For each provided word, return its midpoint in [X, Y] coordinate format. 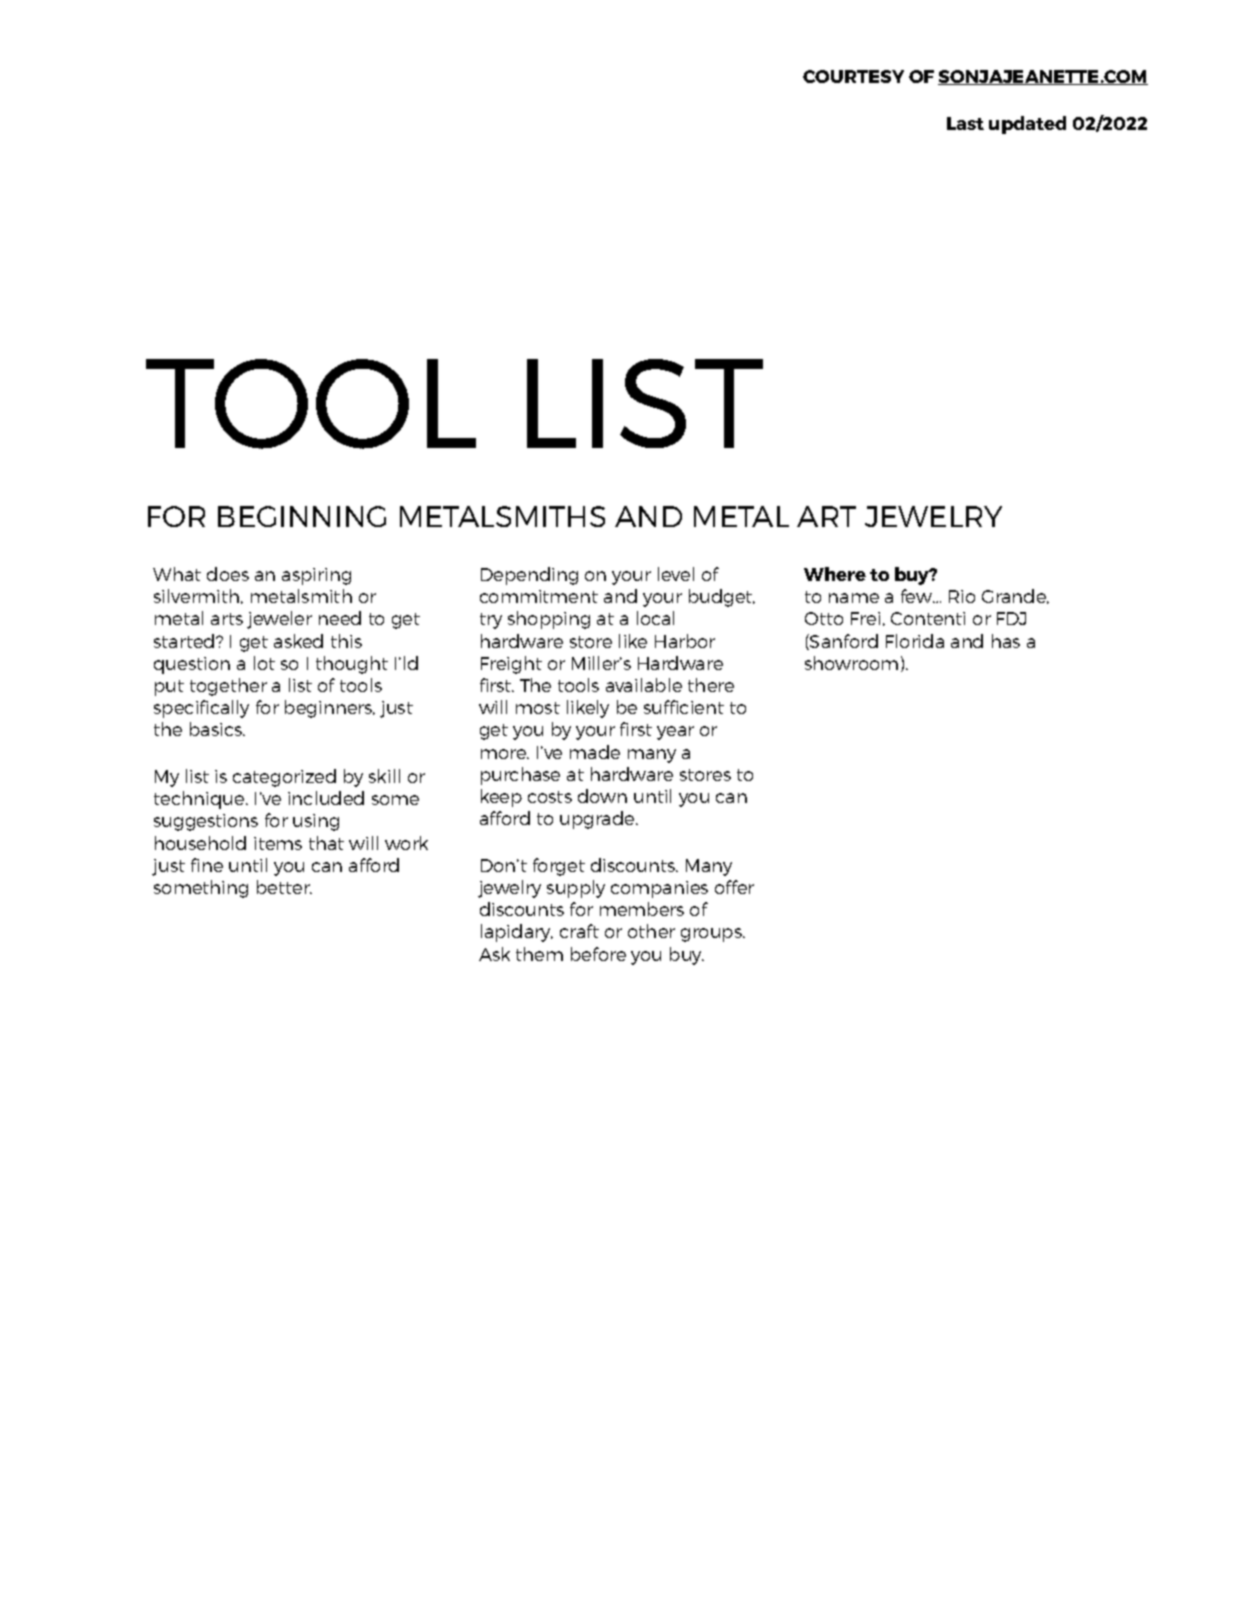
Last [965, 123]
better [284, 887]
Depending [529, 576]
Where [835, 574]
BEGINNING [302, 516]
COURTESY [853, 76]
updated [1027, 125]
